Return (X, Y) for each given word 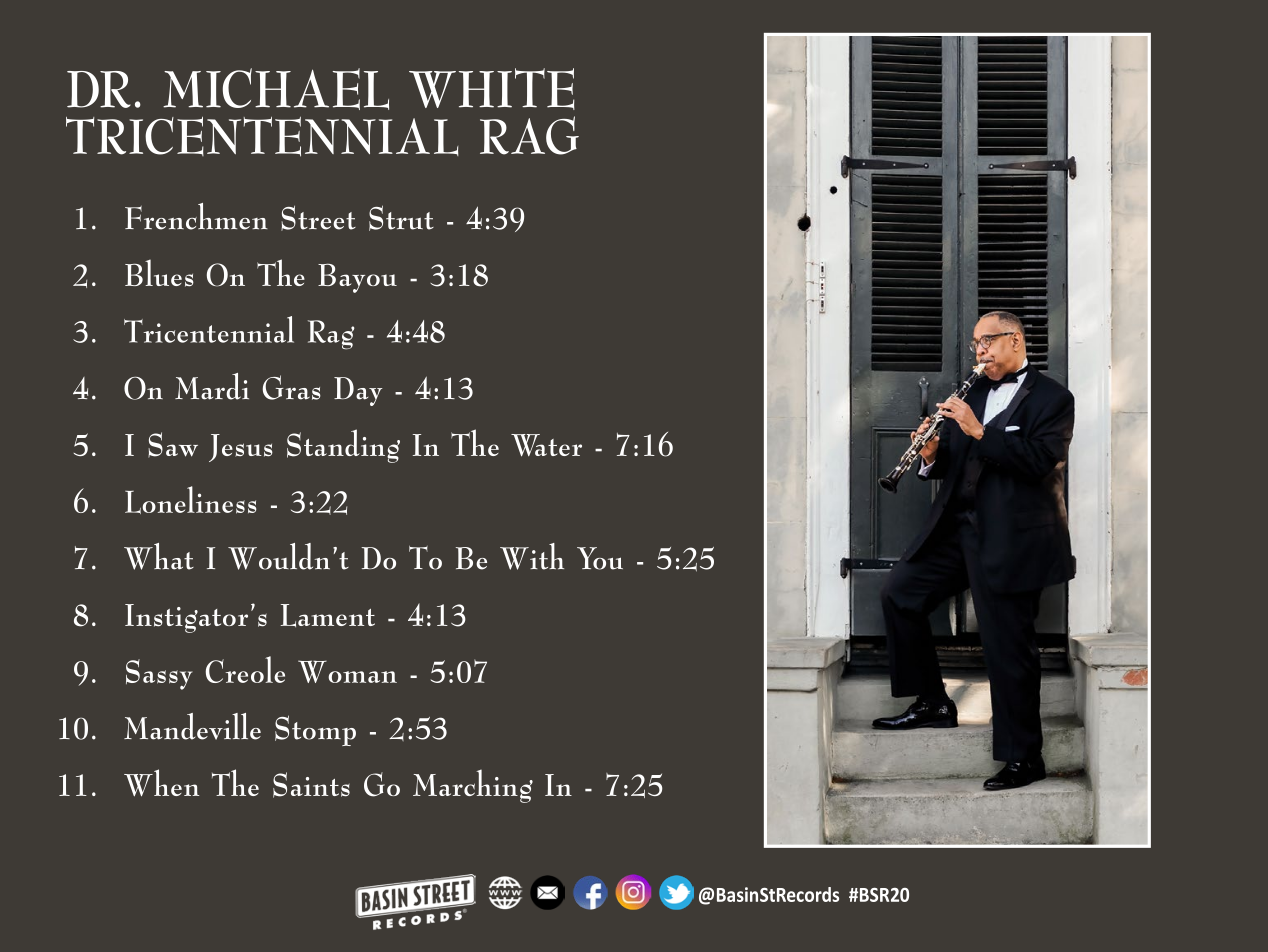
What (159, 556)
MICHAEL (276, 89)
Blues (159, 273)
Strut (401, 218)
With (532, 556)
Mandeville (192, 726)
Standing (343, 446)
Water (546, 445)
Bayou (357, 278)
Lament (328, 615)
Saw (173, 445)
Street (318, 218)
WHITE (492, 89)
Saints (311, 785)
